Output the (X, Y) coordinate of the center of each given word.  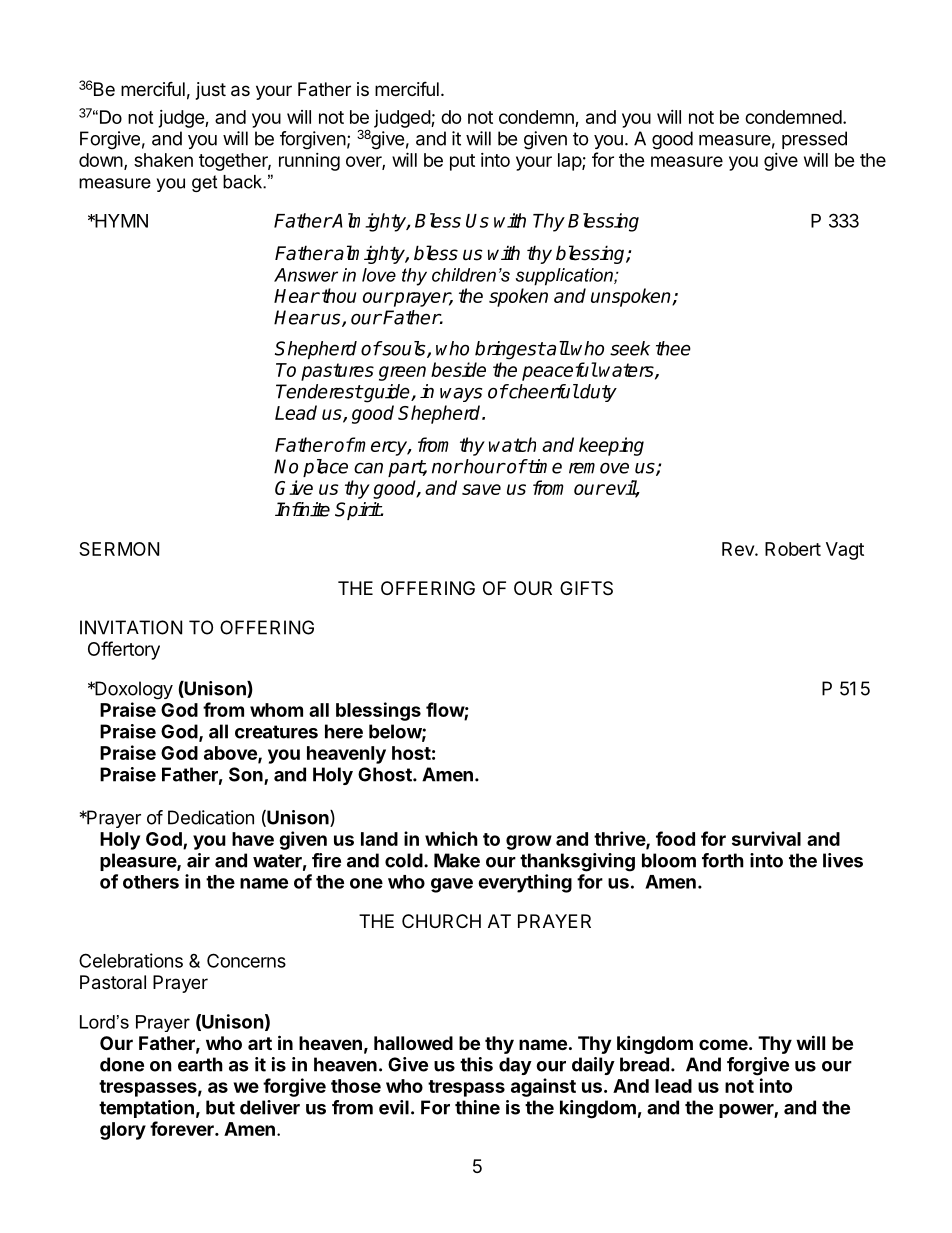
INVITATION (131, 627)
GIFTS (586, 588)
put (462, 162)
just (211, 91)
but (220, 1107)
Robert (793, 549)
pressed (814, 140)
